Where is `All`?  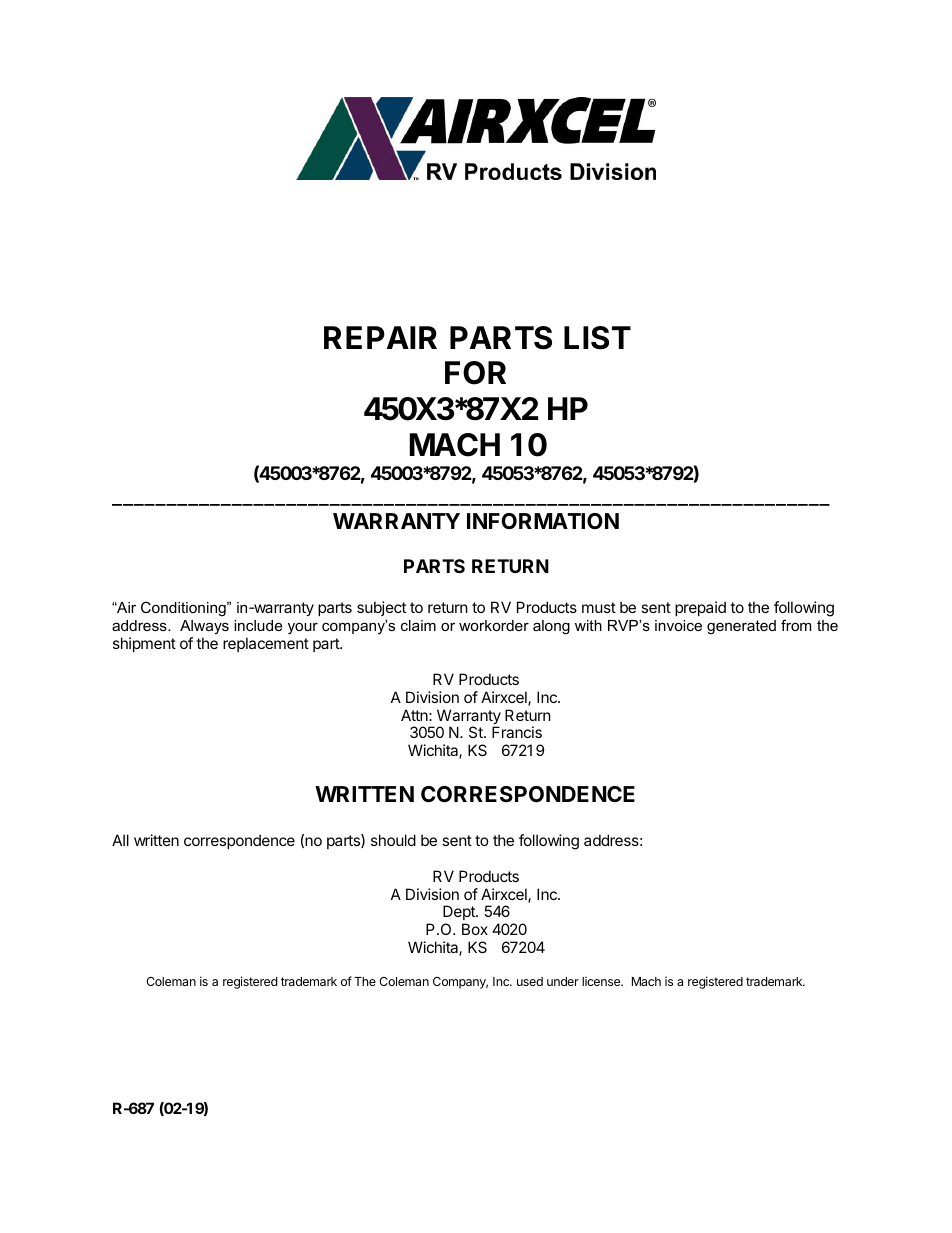 All is located at coordinates (120, 840).
